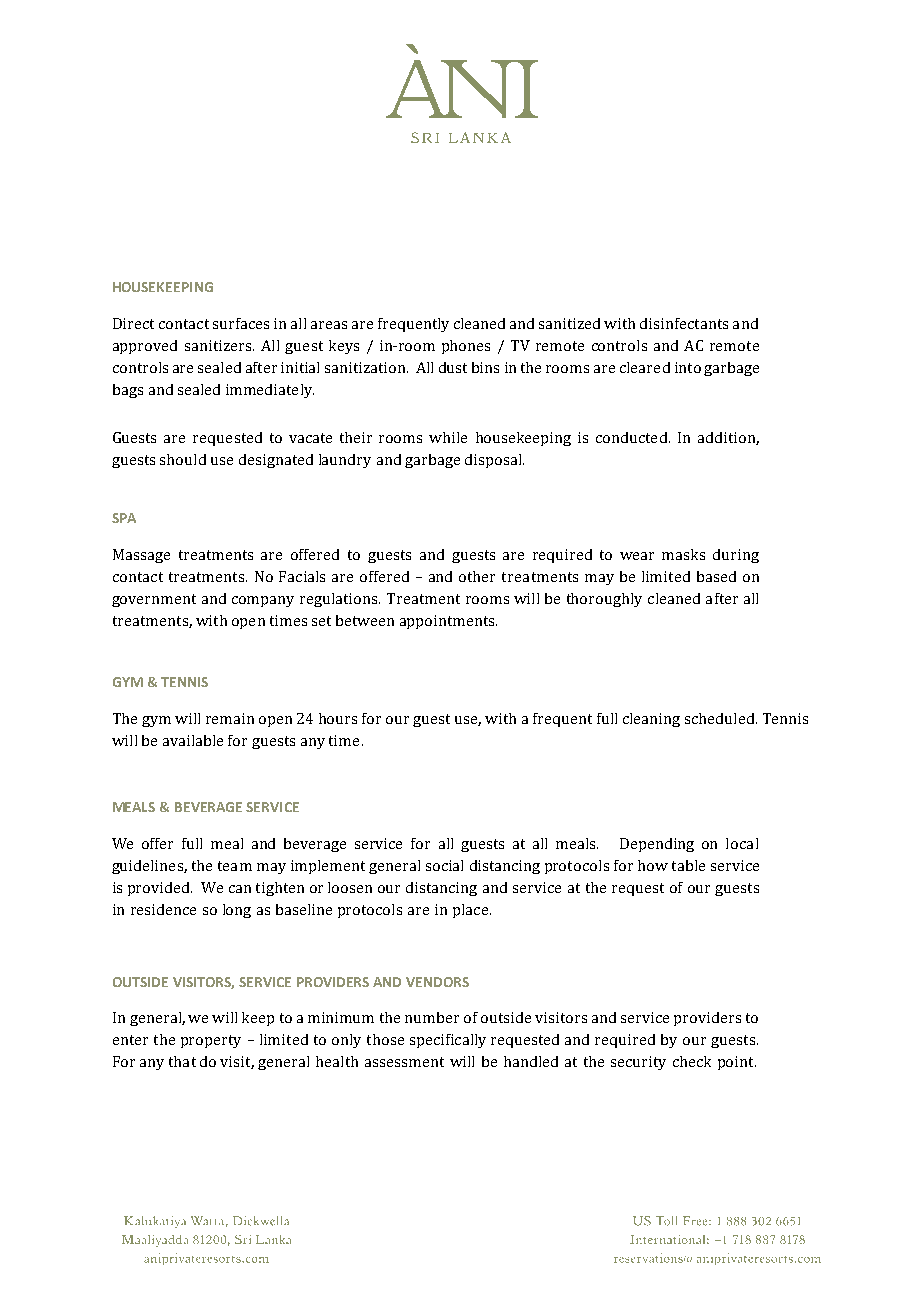 This image has width=924, height=1308. I want to click on other, so click(477, 576).
